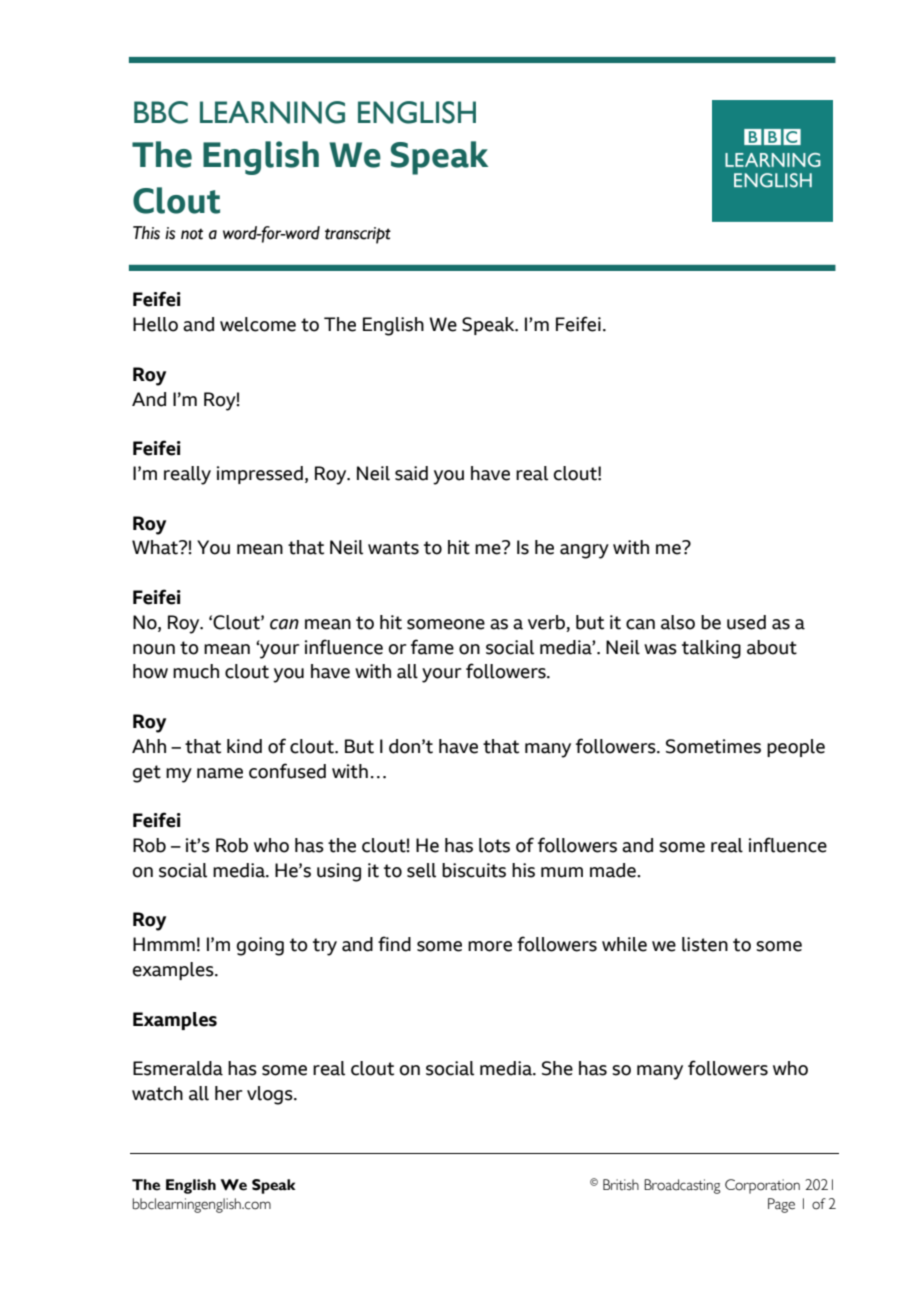 The width and height of the screenshot is (924, 1308). What do you see at coordinates (584, 551) in the screenshot?
I see `angry` at bounding box center [584, 551].
